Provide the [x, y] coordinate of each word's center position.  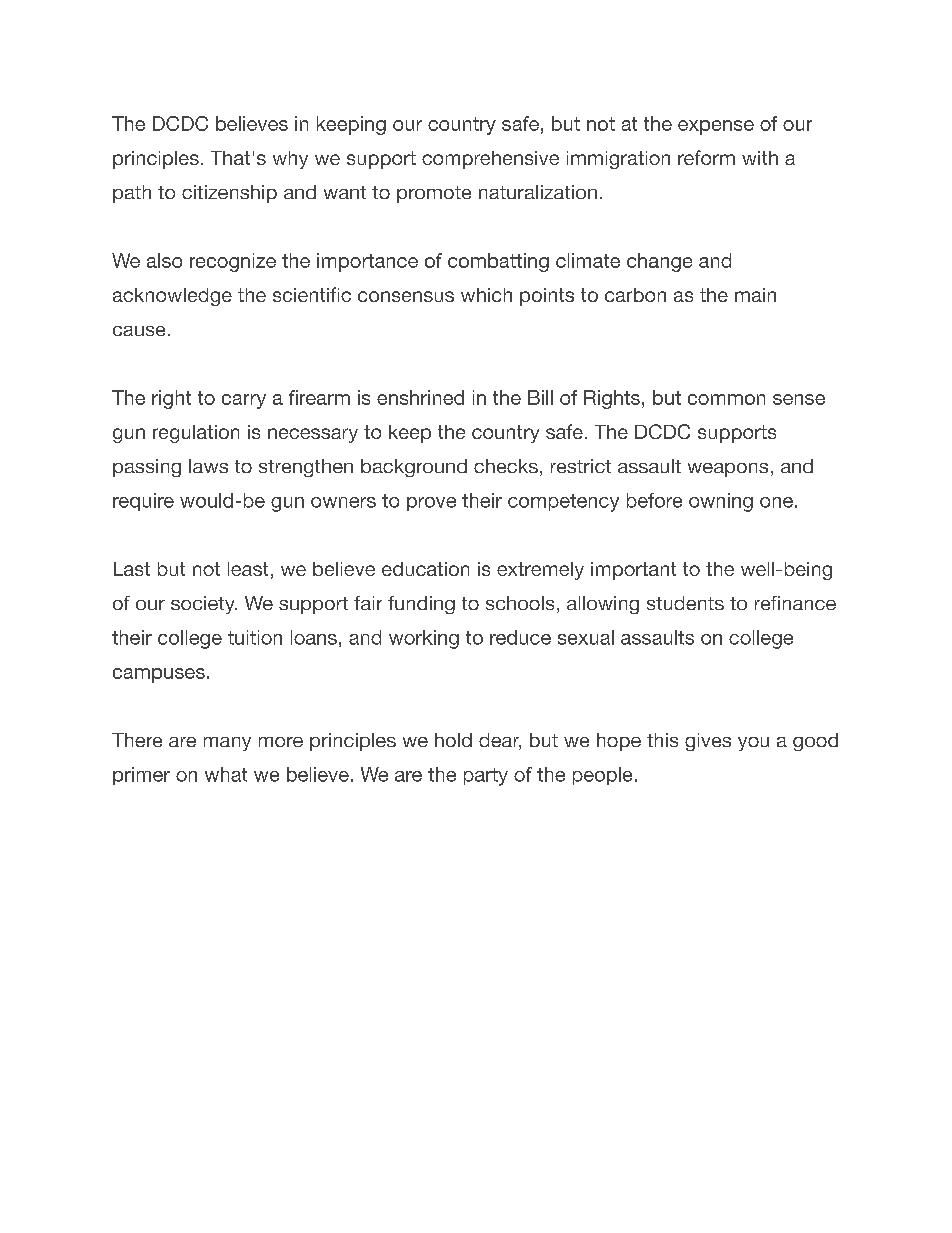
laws [208, 466]
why [290, 160]
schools [520, 603]
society [204, 605]
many [227, 744]
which [486, 295]
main [755, 295]
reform [706, 157]
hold [453, 740]
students [685, 603]
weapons [728, 470]
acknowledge [172, 297]
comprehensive [490, 160]
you [753, 744]
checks [506, 466]
